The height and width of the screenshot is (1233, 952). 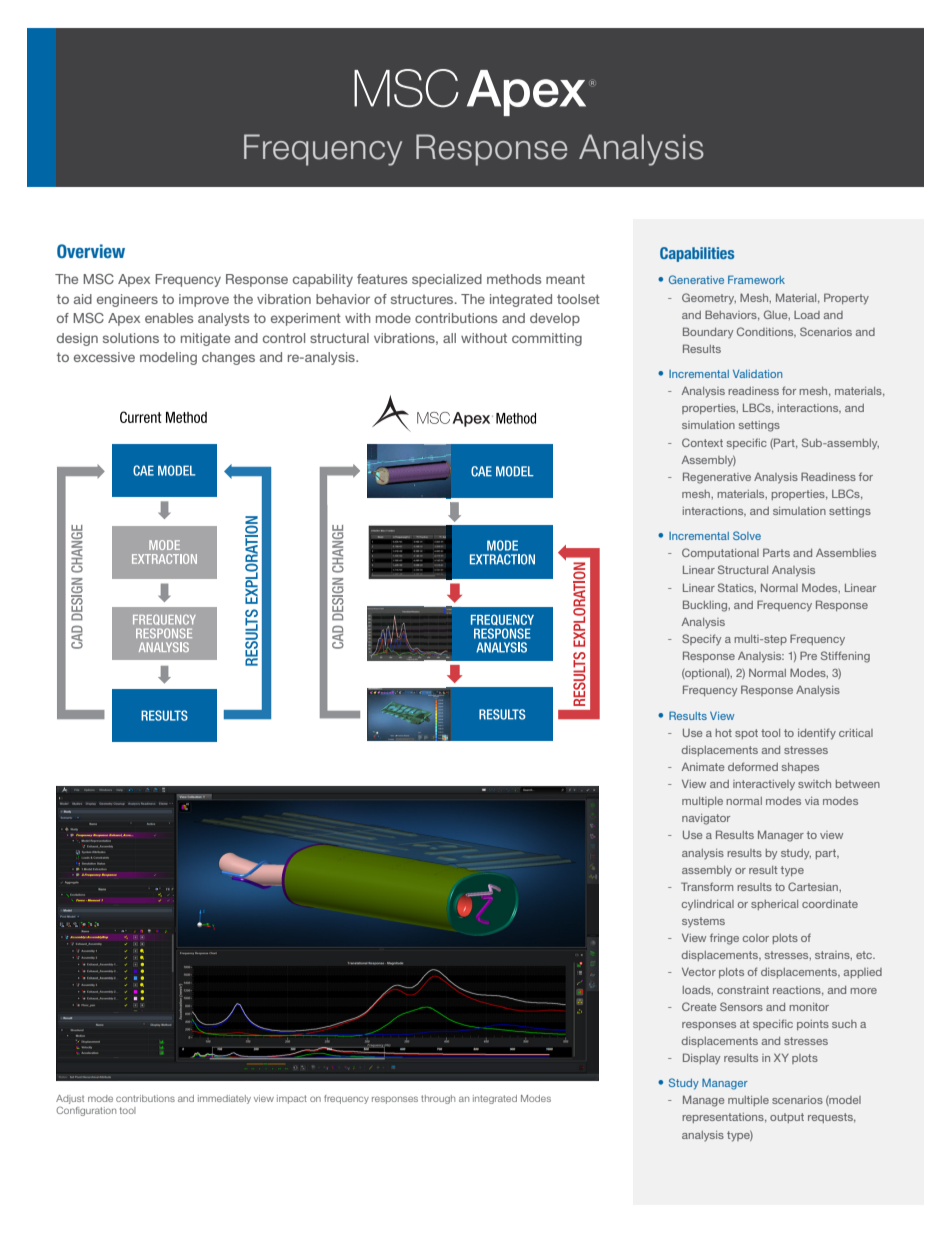 I want to click on specialized, so click(x=447, y=280).
